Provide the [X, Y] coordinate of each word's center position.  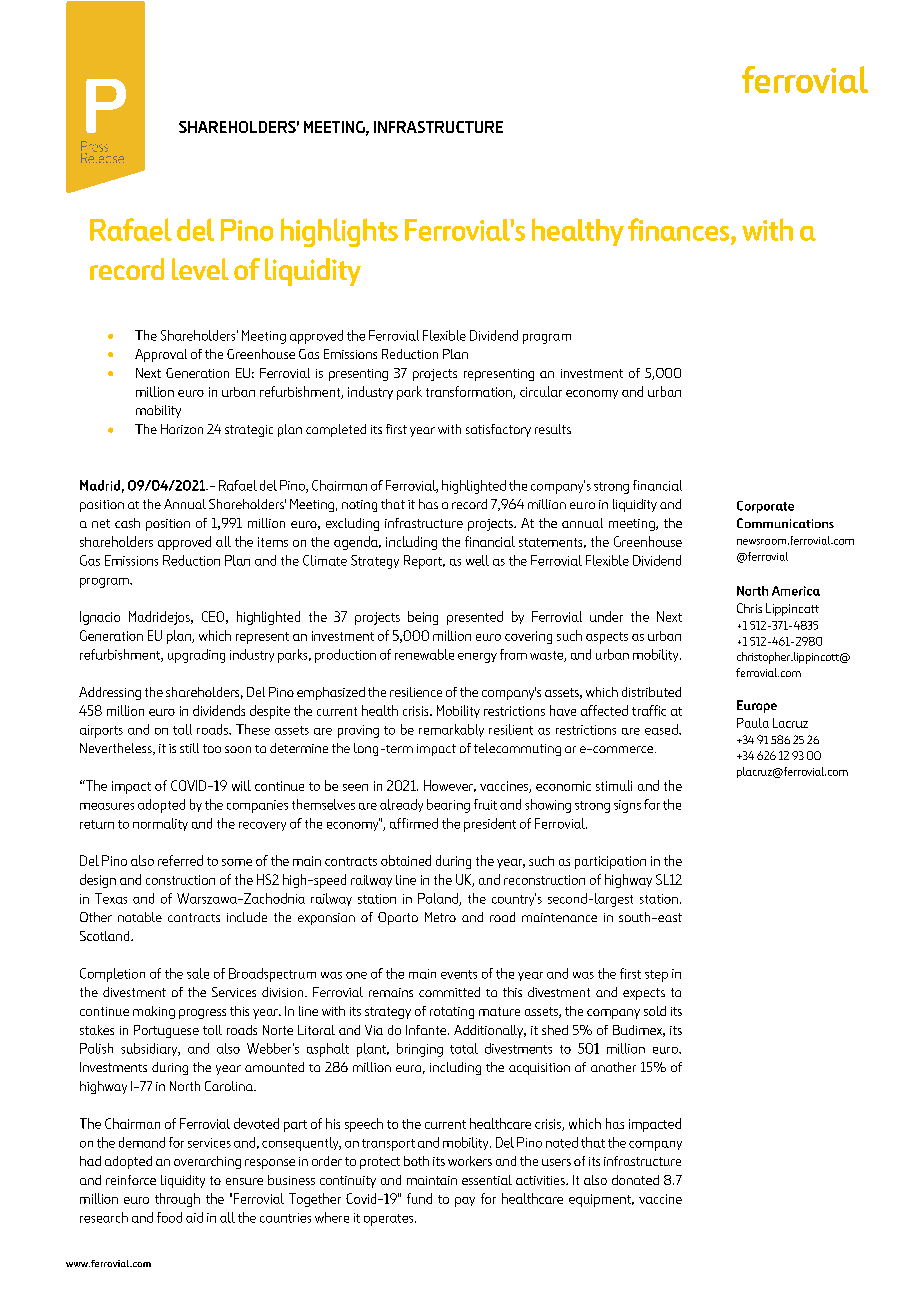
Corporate [765, 507]
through [177, 1200]
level [200, 269]
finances [680, 229]
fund [419, 1198]
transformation [470, 392]
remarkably [451, 730]
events [459, 974]
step [656, 976]
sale [198, 973]
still [189, 748]
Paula [753, 723]
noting [359, 506]
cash [127, 523]
